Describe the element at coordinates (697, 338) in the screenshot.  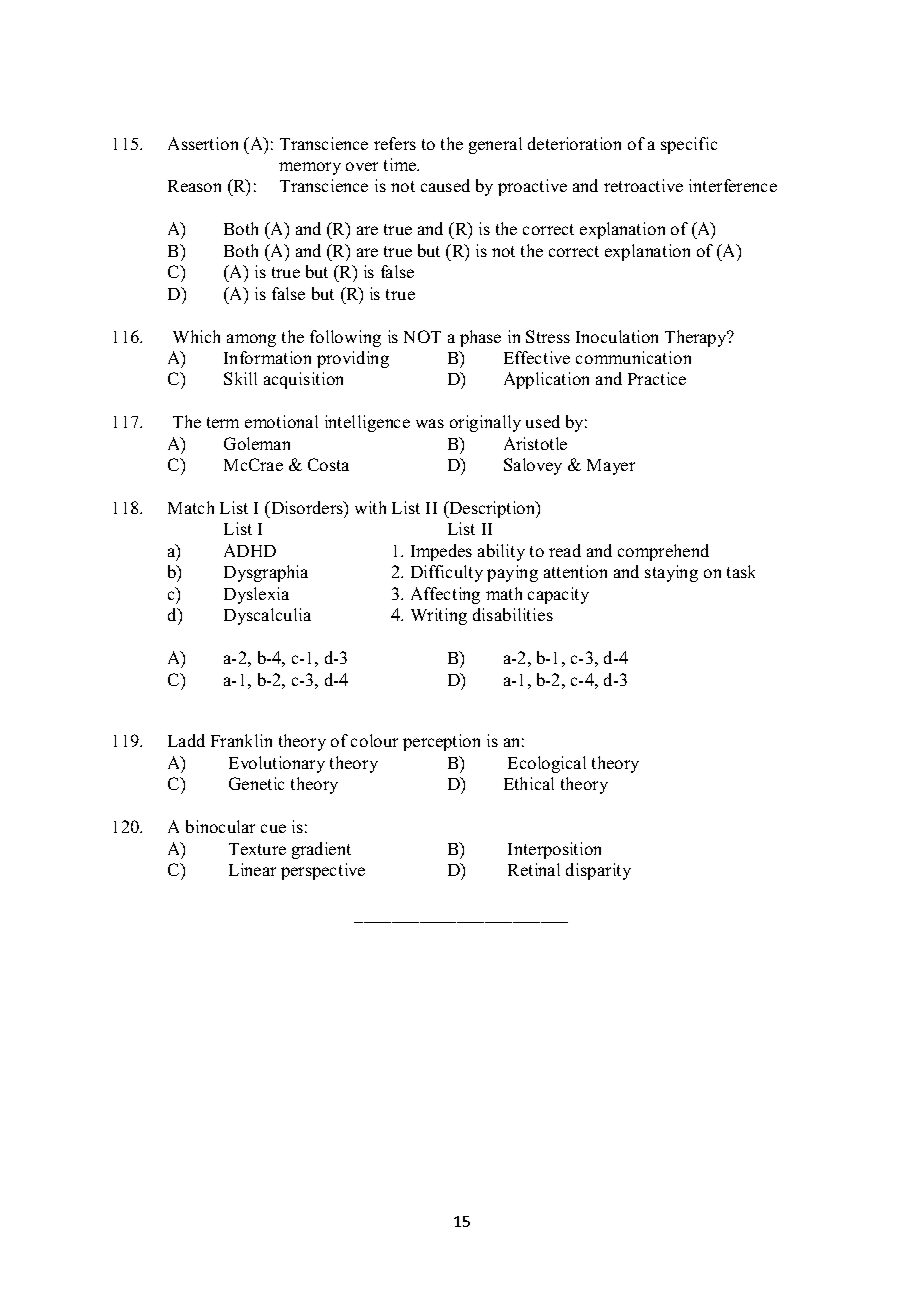
I see `Therapy` at that location.
